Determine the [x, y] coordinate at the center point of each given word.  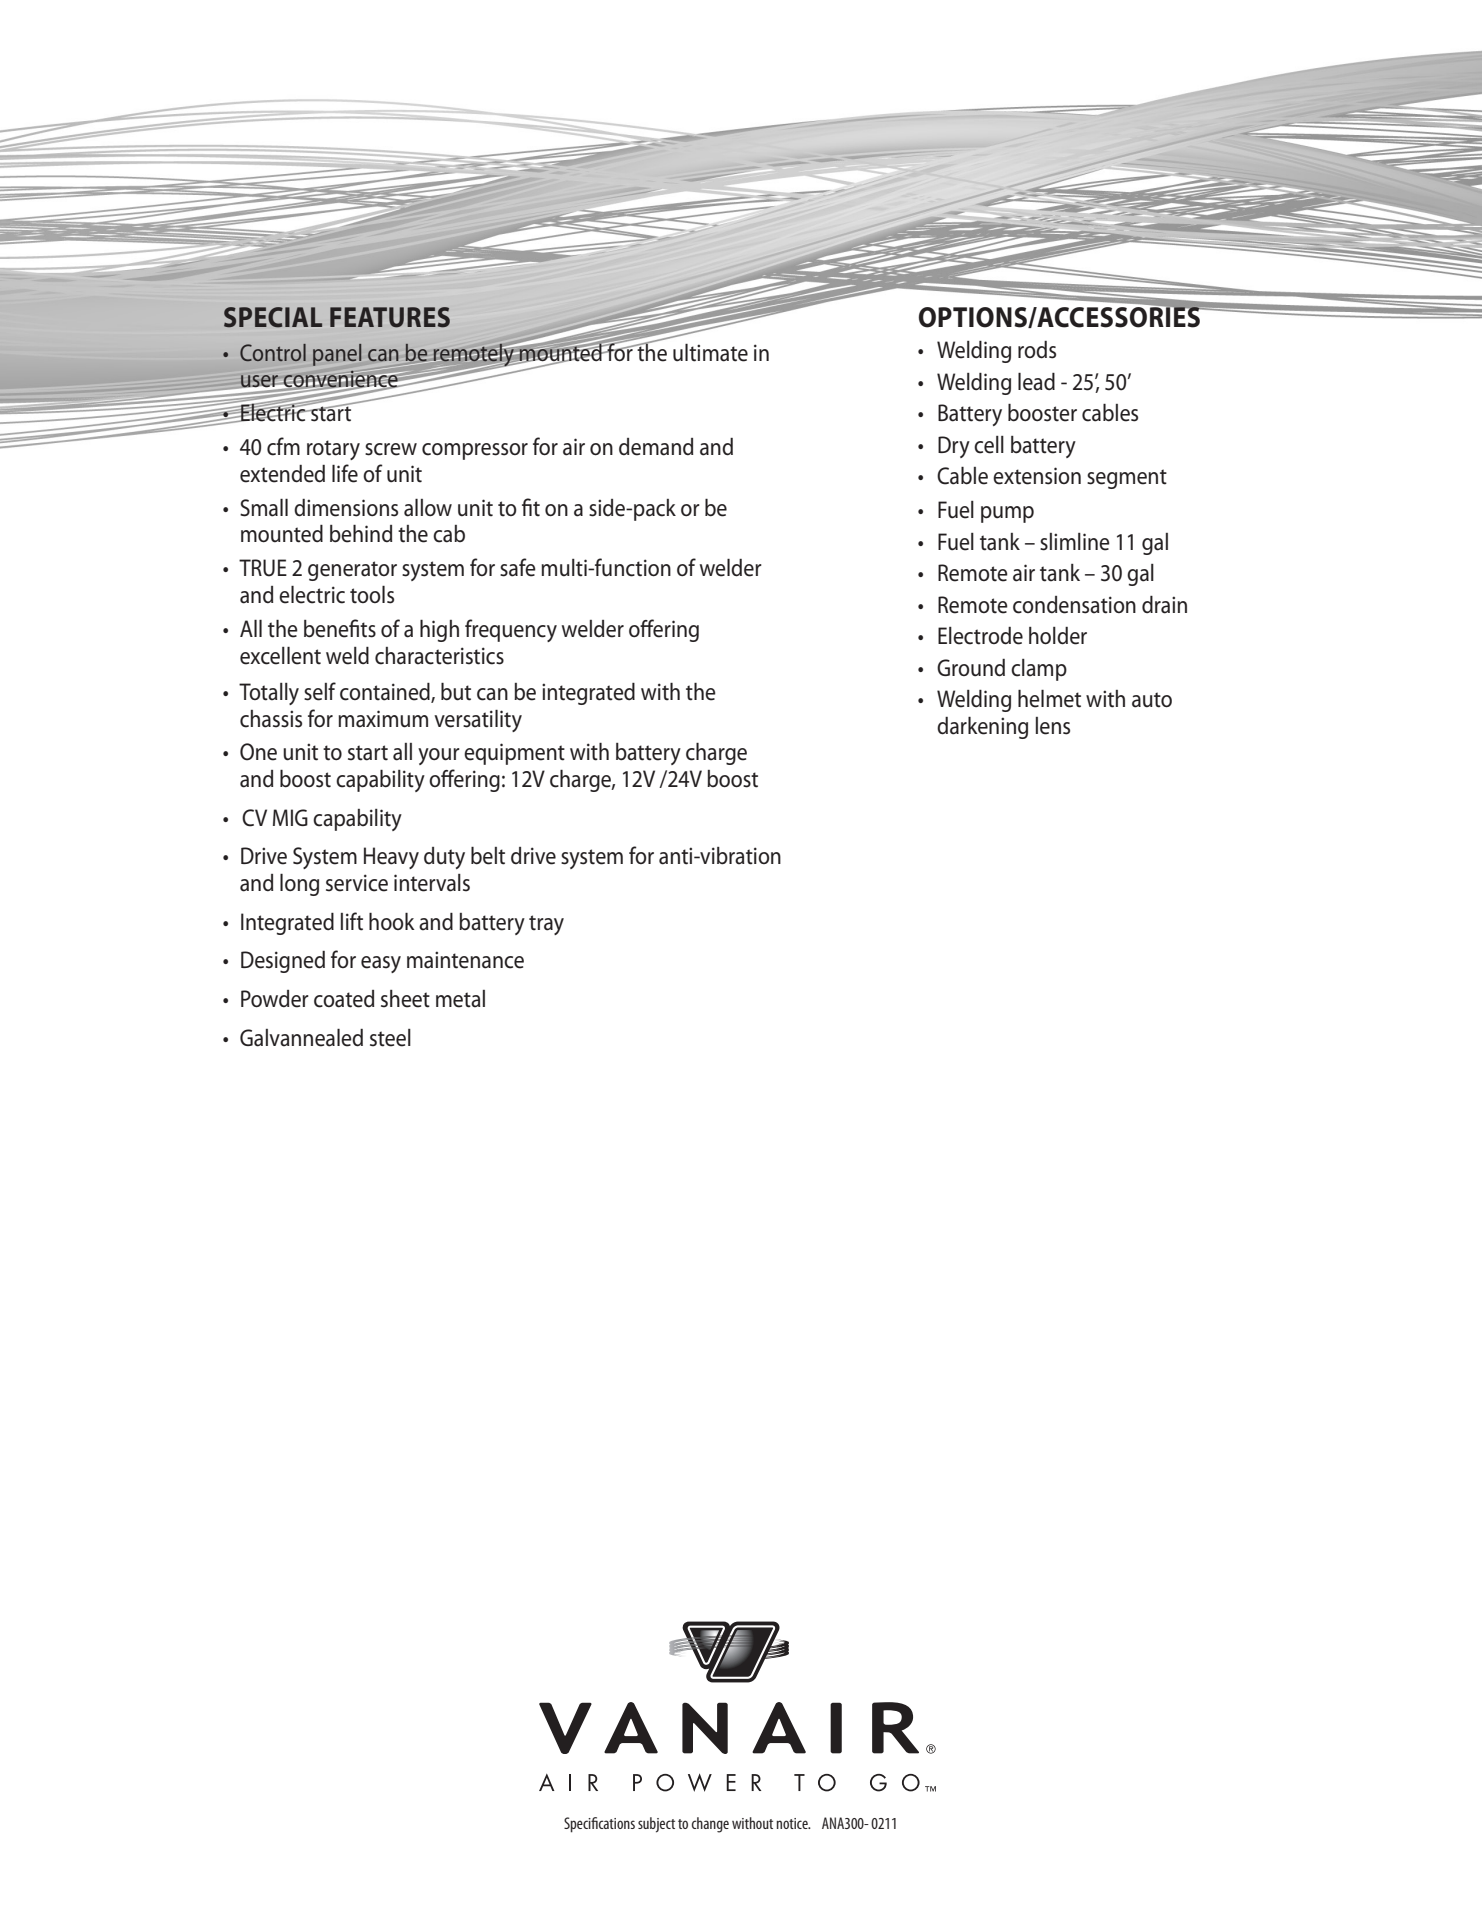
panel [337, 355]
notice [793, 1823]
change [710, 1825]
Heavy [391, 858]
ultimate [710, 353]
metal [460, 999]
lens [1053, 726]
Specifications [599, 1825]
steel [390, 1038]
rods [1037, 350]
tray [546, 925]
